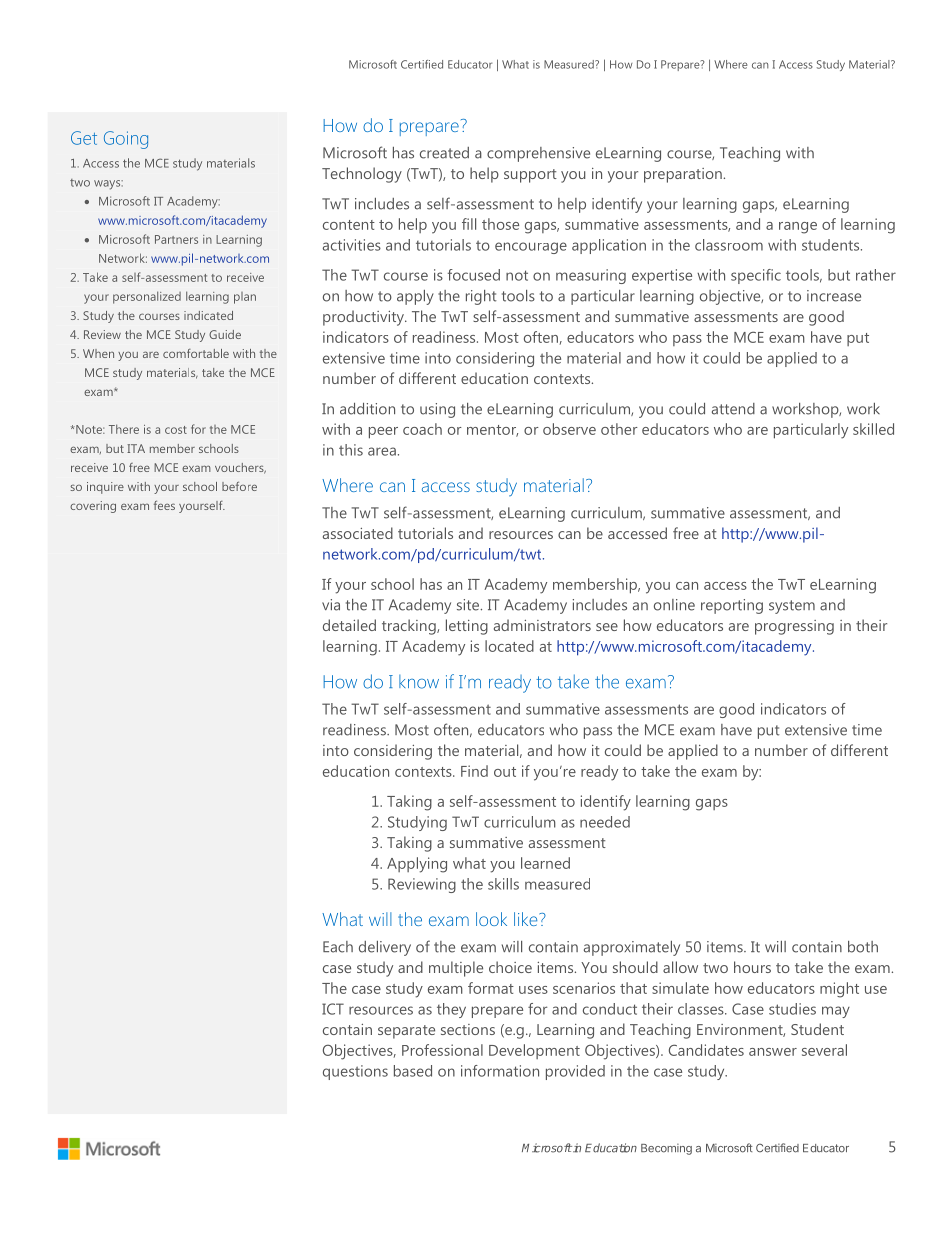  I want to click on progressing, so click(794, 627).
